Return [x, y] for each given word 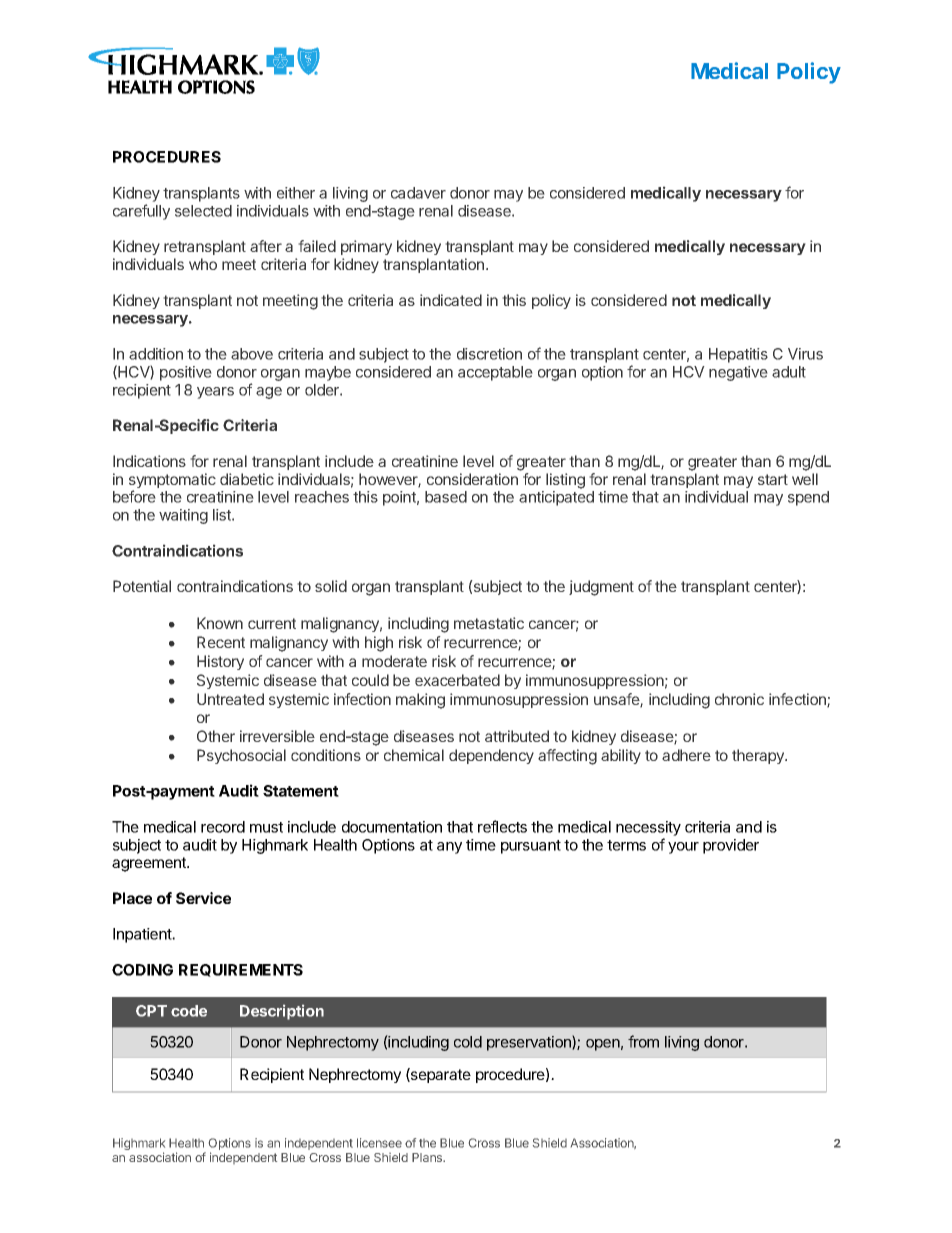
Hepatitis [738, 355]
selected [203, 211]
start [773, 479]
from [643, 1041]
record [223, 827]
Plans [428, 1157]
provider [731, 846]
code [189, 1011]
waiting [183, 516]
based [446, 497]
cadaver [418, 193]
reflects [502, 826]
